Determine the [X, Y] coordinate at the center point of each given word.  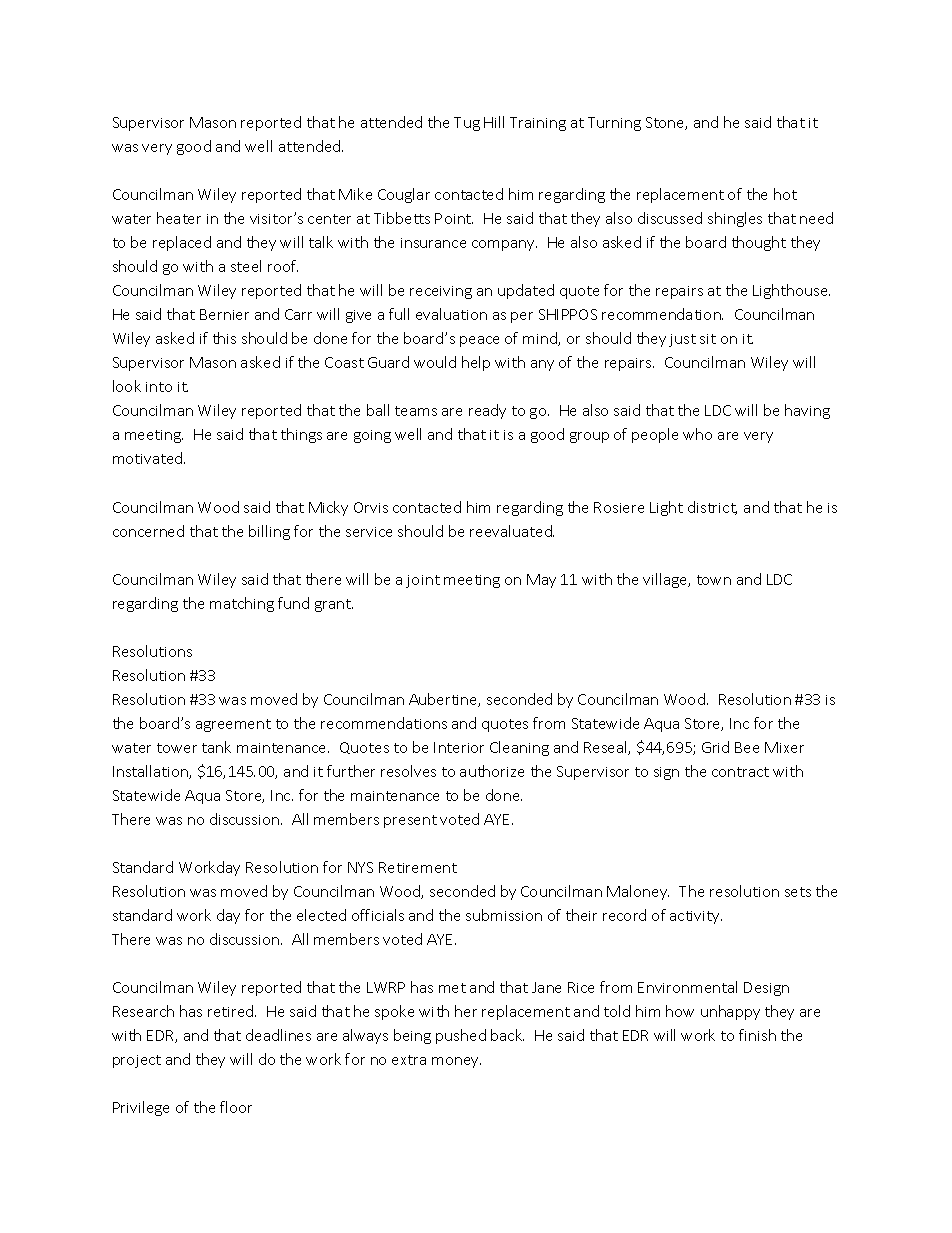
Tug [467, 124]
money [456, 1062]
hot [785, 194]
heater [179, 218]
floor [236, 1107]
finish [757, 1035]
